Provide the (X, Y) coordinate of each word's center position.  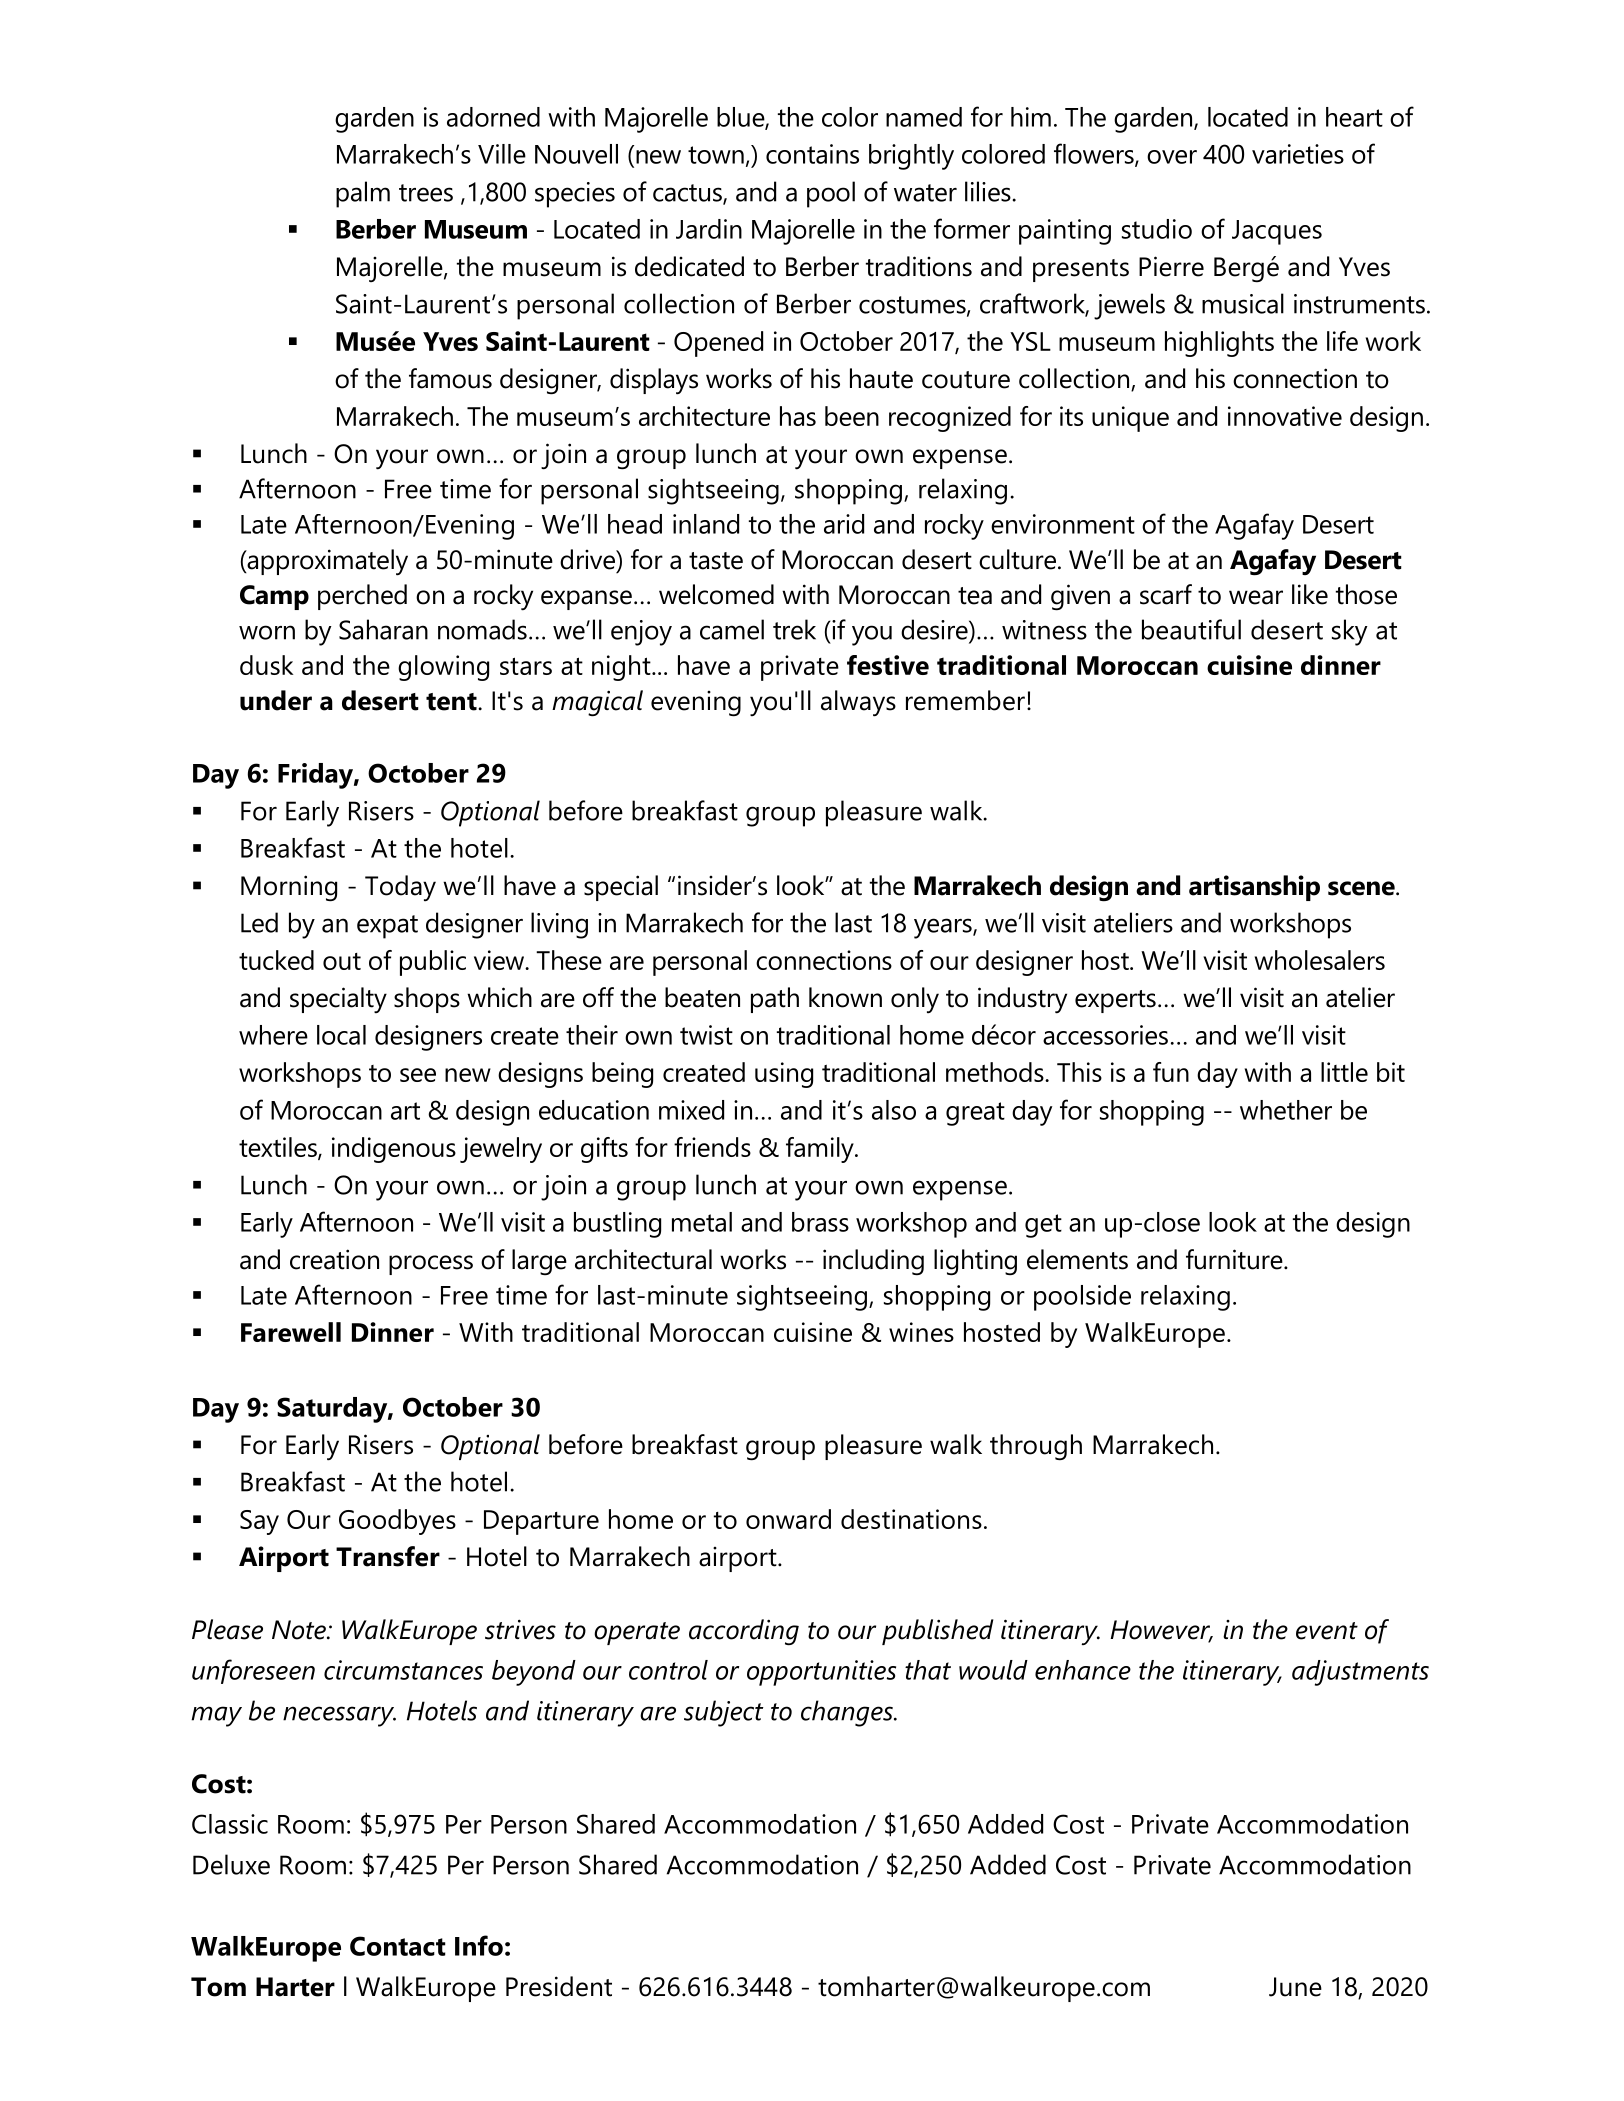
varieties (1298, 154)
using (784, 1075)
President (559, 1986)
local (341, 1035)
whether (1286, 1110)
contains (812, 154)
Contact (398, 1946)
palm (363, 194)
